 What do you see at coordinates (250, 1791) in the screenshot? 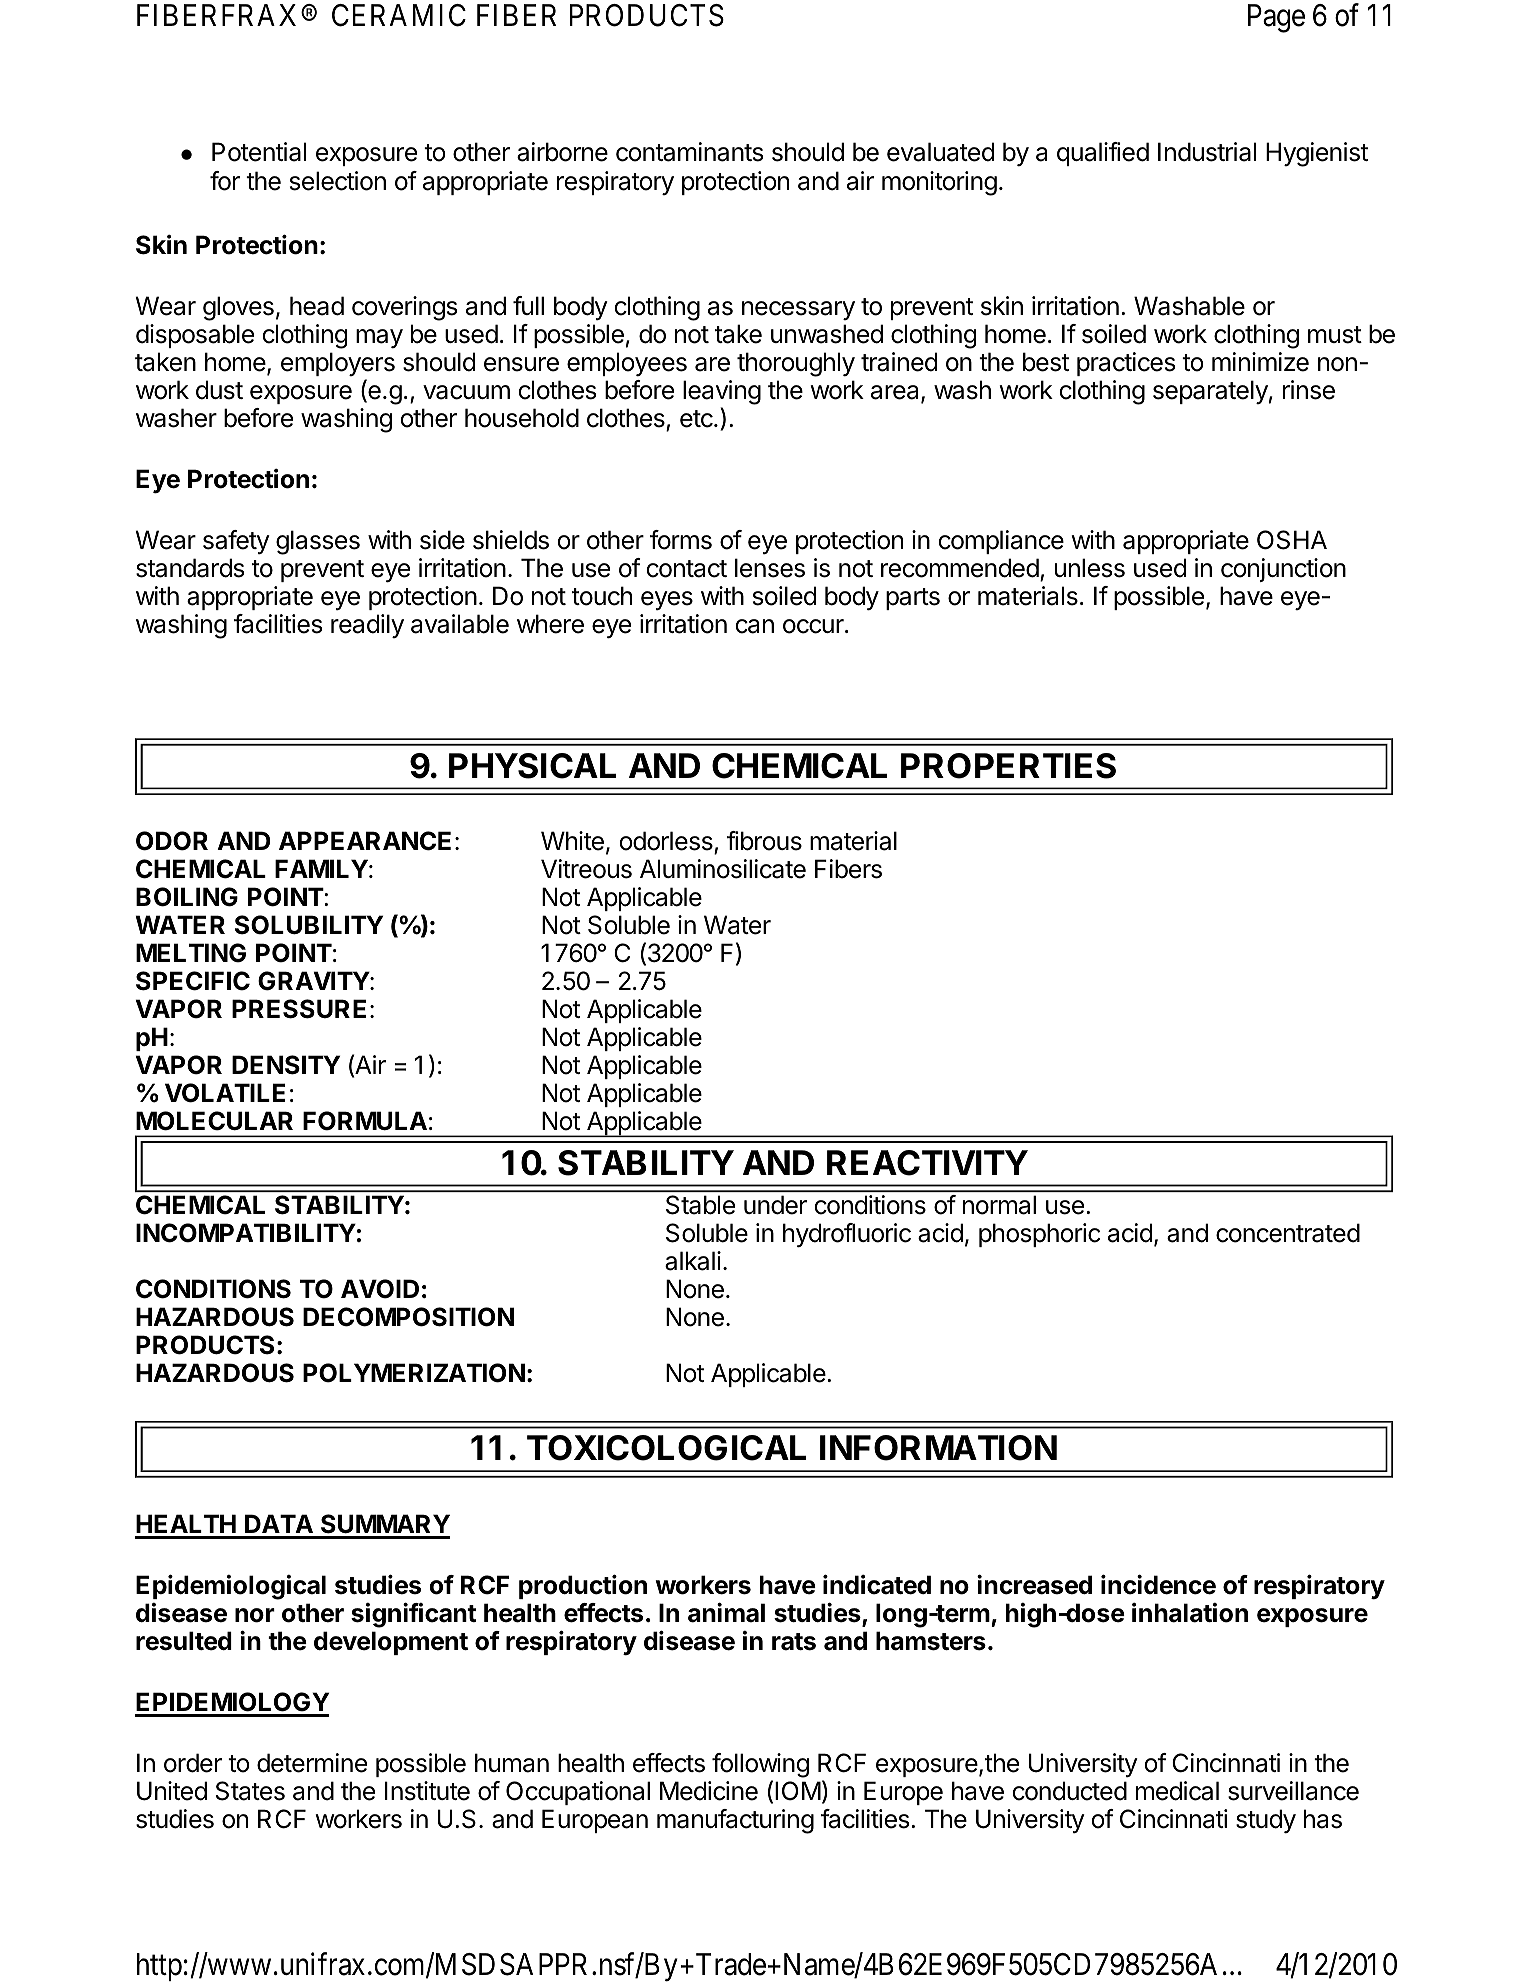
I see `States` at bounding box center [250, 1791].
